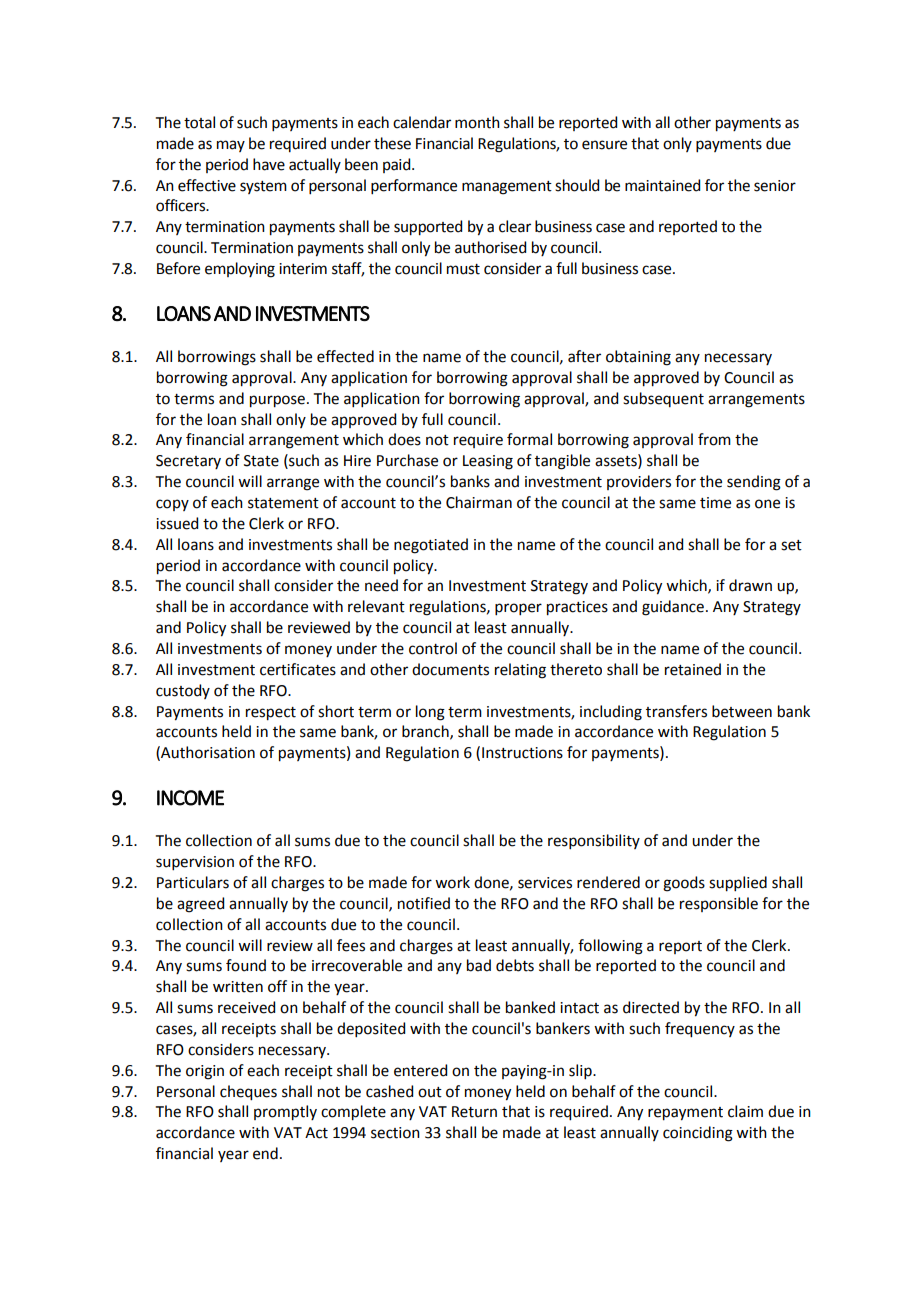  I want to click on cheques, so click(248, 1093).
